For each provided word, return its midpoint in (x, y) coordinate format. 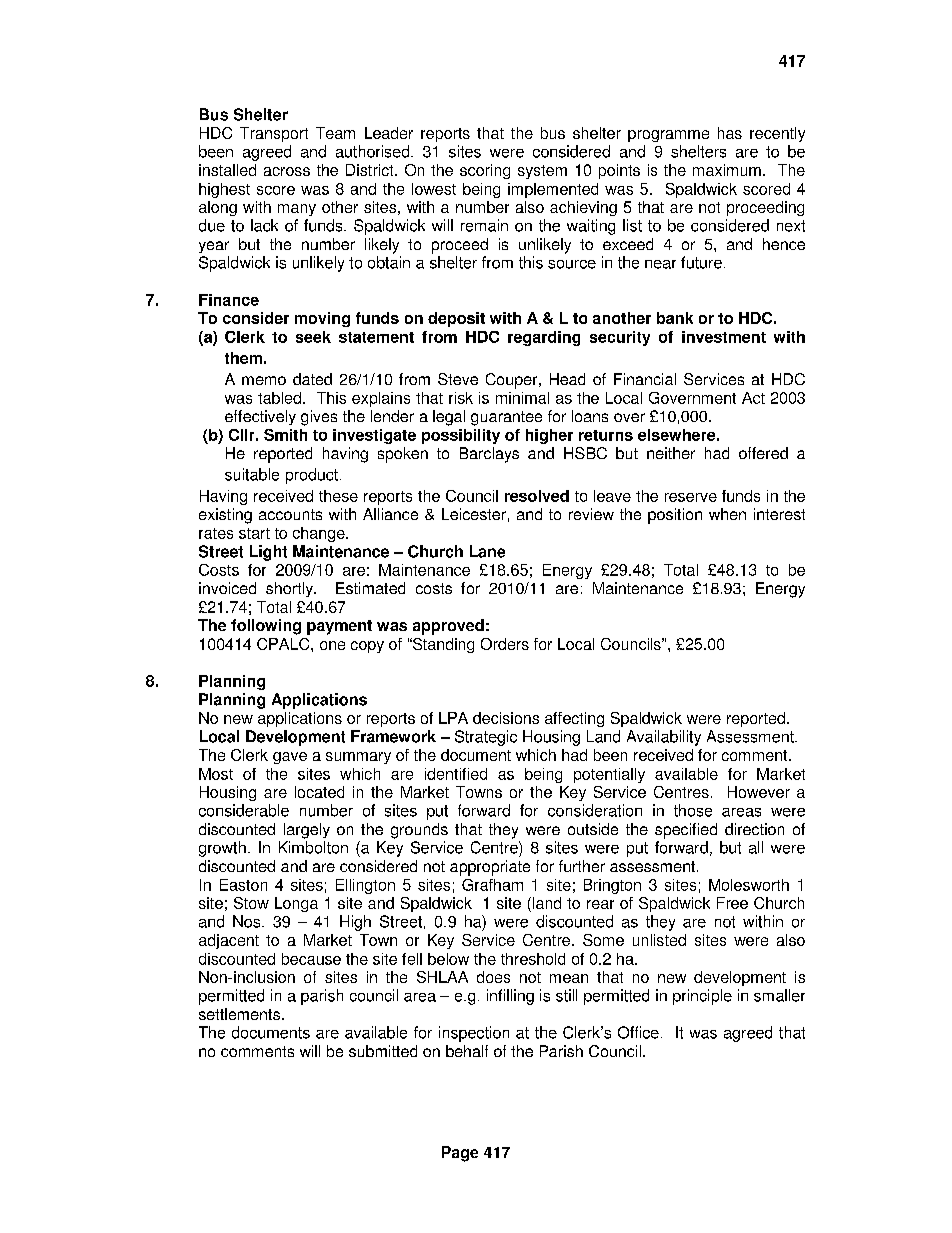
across (287, 171)
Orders (505, 644)
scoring (485, 171)
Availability (664, 738)
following (266, 627)
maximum (727, 170)
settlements (241, 1014)
